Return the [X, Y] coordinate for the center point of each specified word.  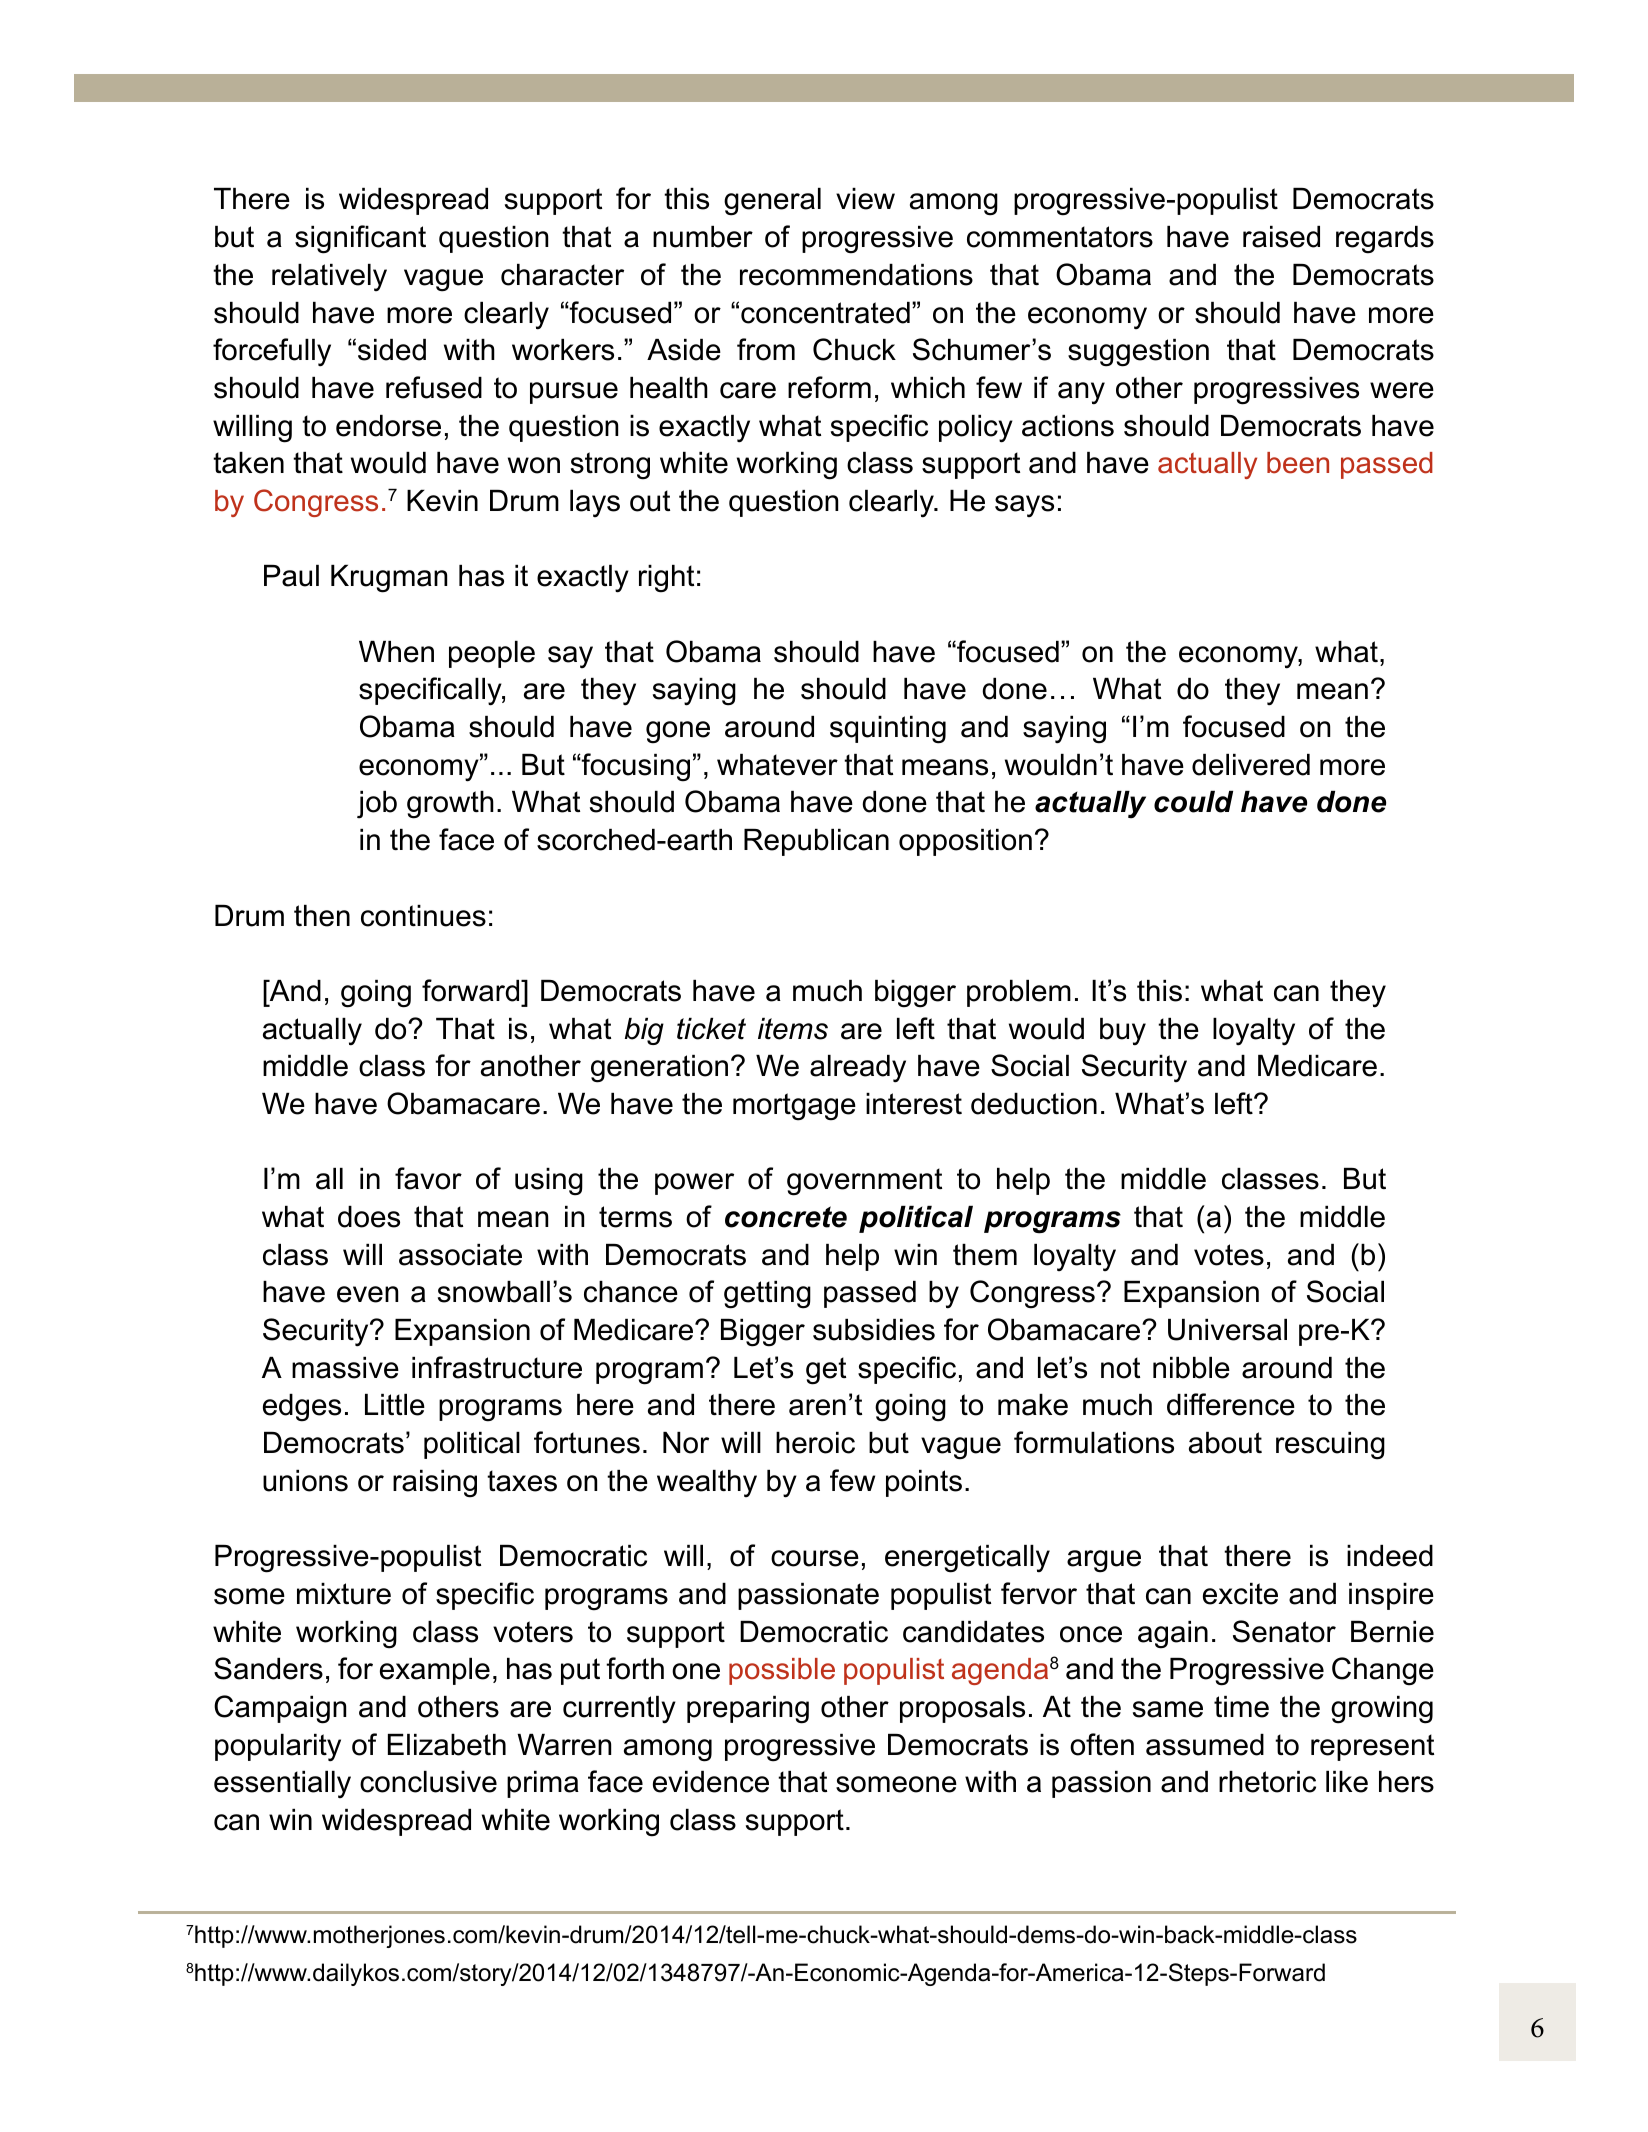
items [793, 1029]
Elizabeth [447, 1745]
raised [1281, 237]
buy [1123, 1032]
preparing [748, 1710]
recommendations [856, 275]
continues [423, 916]
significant [360, 239]
